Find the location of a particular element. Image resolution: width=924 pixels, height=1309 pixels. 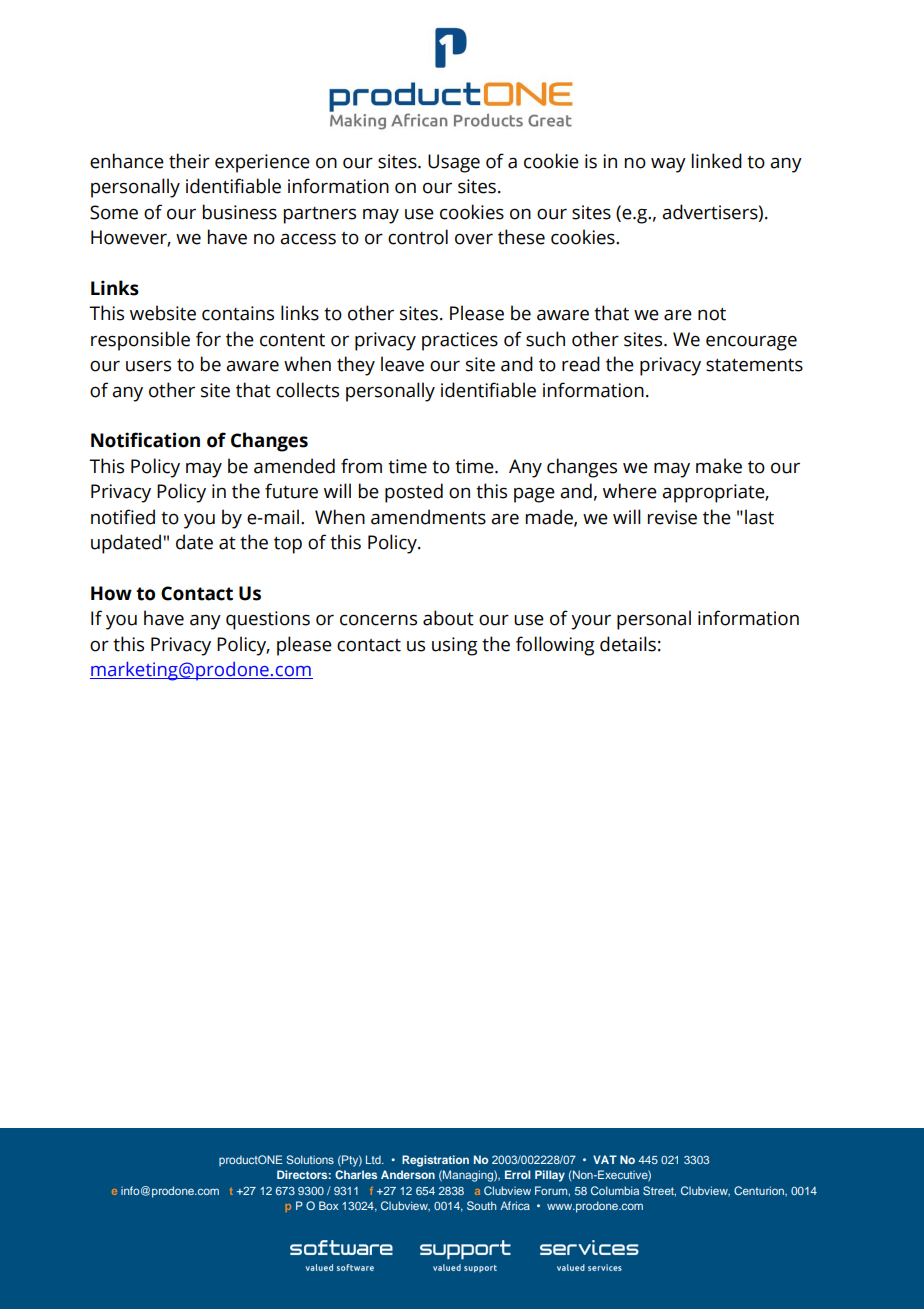

Registration is located at coordinates (435, 1161).
